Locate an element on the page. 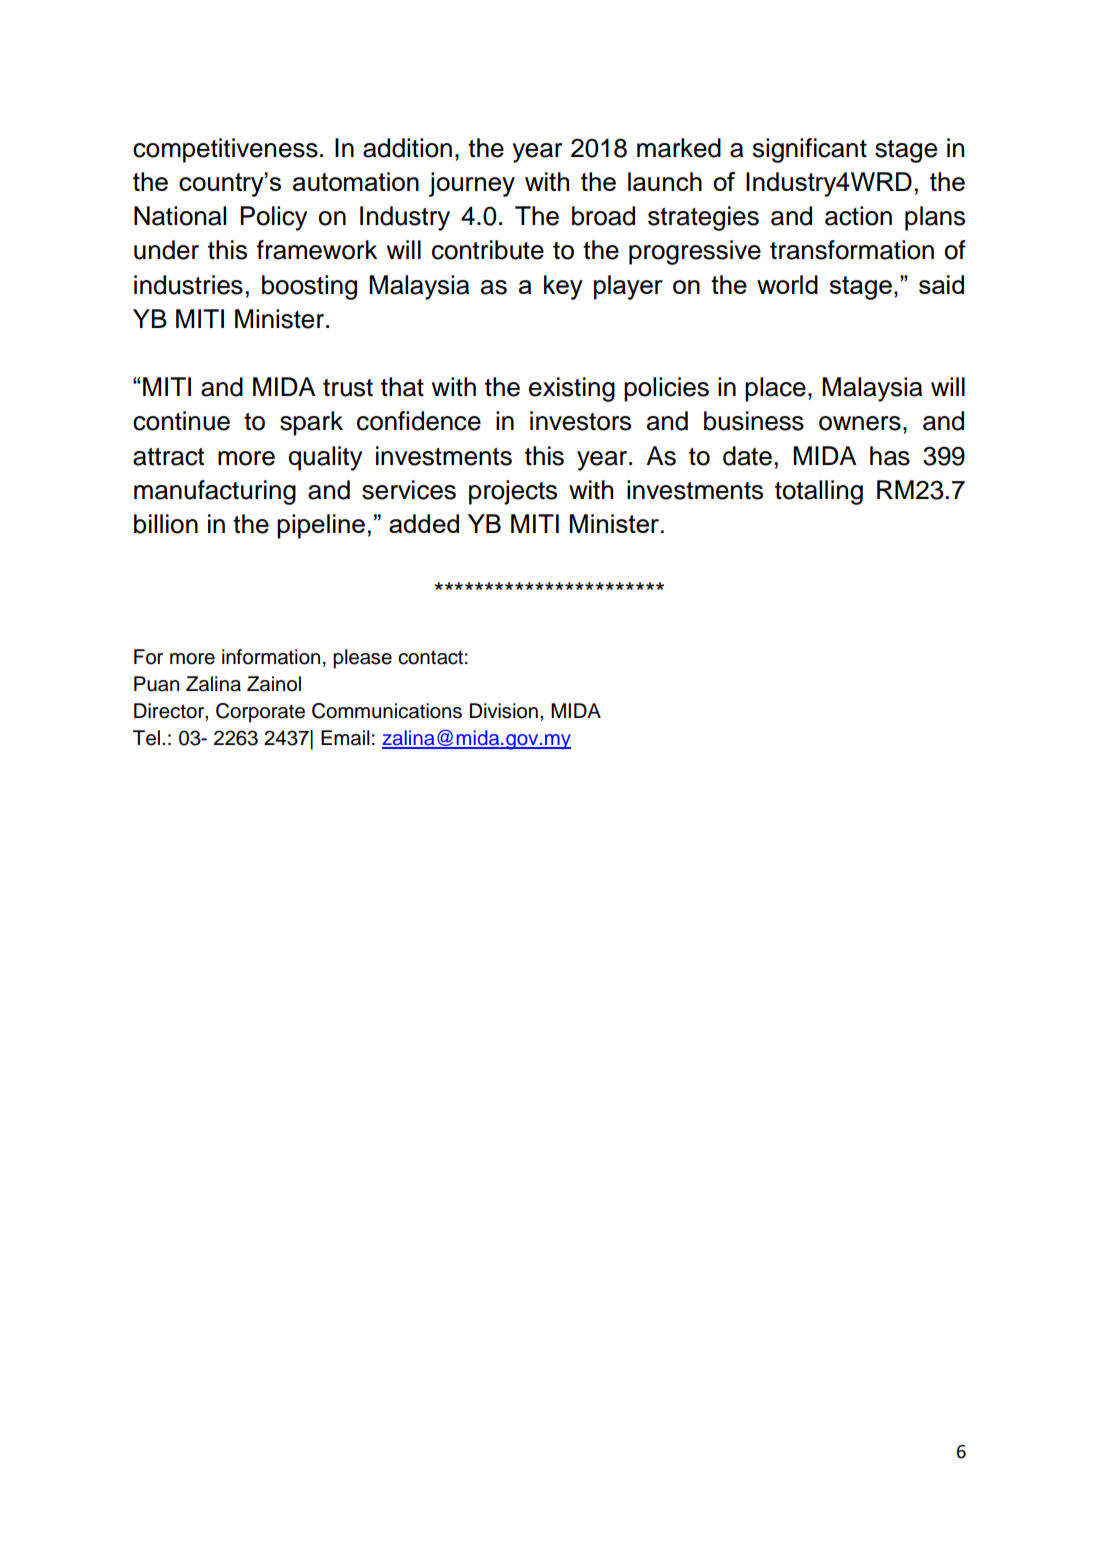 The width and height of the page is (1099, 1554). world is located at coordinates (787, 284).
